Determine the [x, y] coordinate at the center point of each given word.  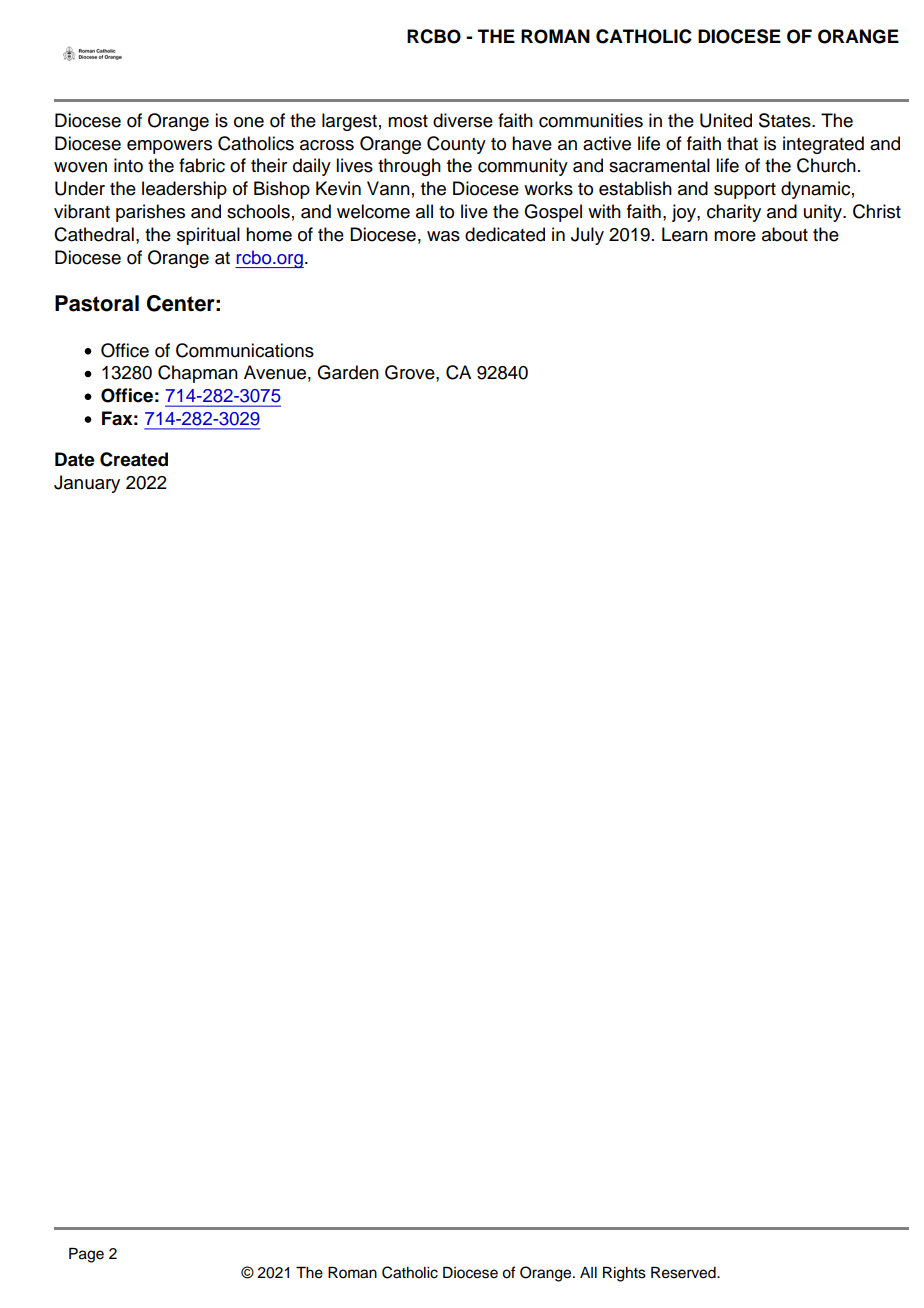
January [87, 484]
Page [86, 1255]
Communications [245, 350]
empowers [169, 147]
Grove [411, 372]
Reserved [684, 1273]
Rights [624, 1274]
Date [75, 459]
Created [134, 459]
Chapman [198, 374]
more [735, 236]
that [742, 143]
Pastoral [97, 303]
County [456, 145]
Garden [348, 372]
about [785, 234]
